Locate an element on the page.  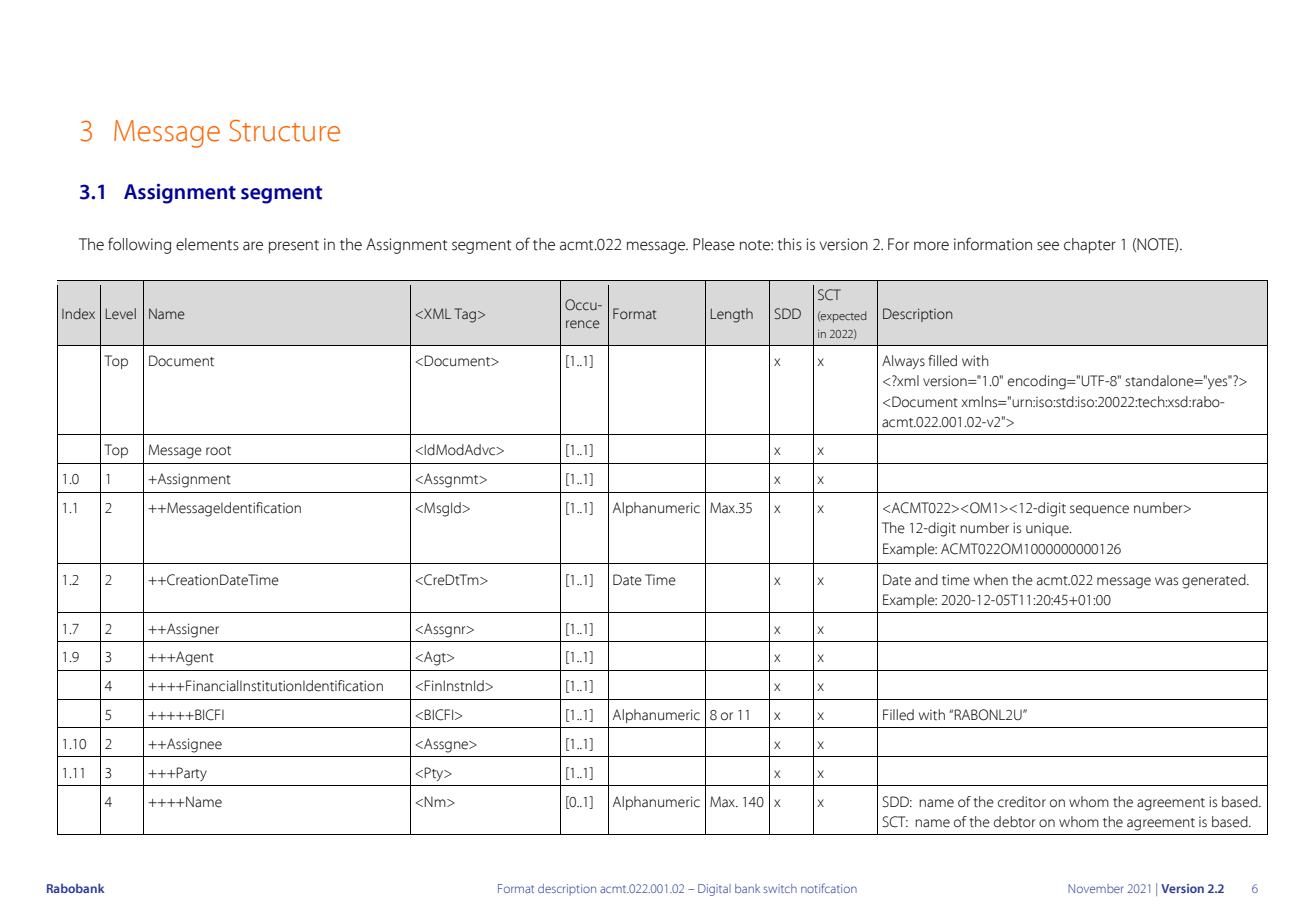
Length is located at coordinates (732, 315).
